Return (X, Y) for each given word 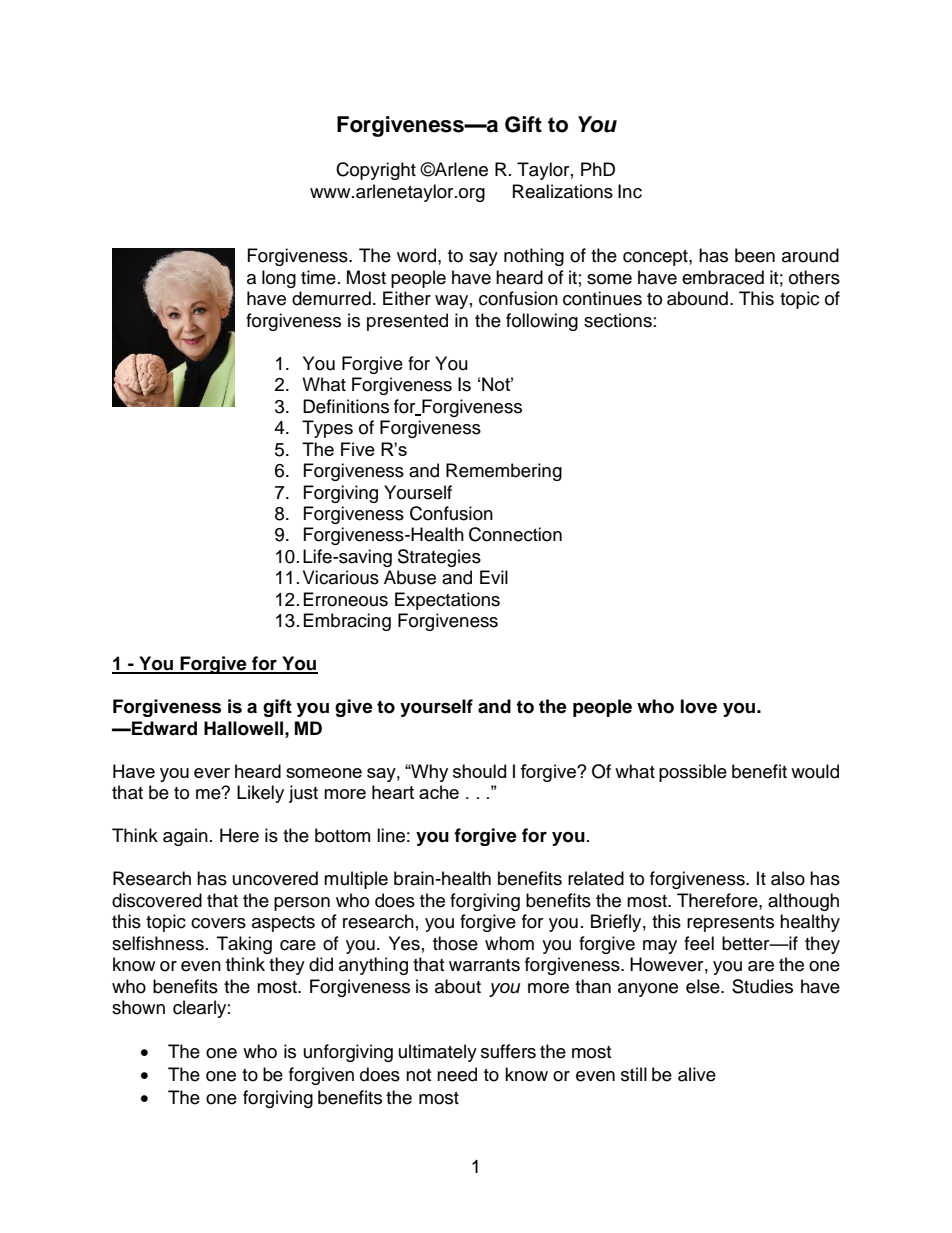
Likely (260, 794)
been (755, 255)
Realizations (563, 191)
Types (327, 429)
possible (693, 773)
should (479, 771)
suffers (508, 1051)
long (279, 279)
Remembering (504, 472)
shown (138, 1007)
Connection (515, 534)
